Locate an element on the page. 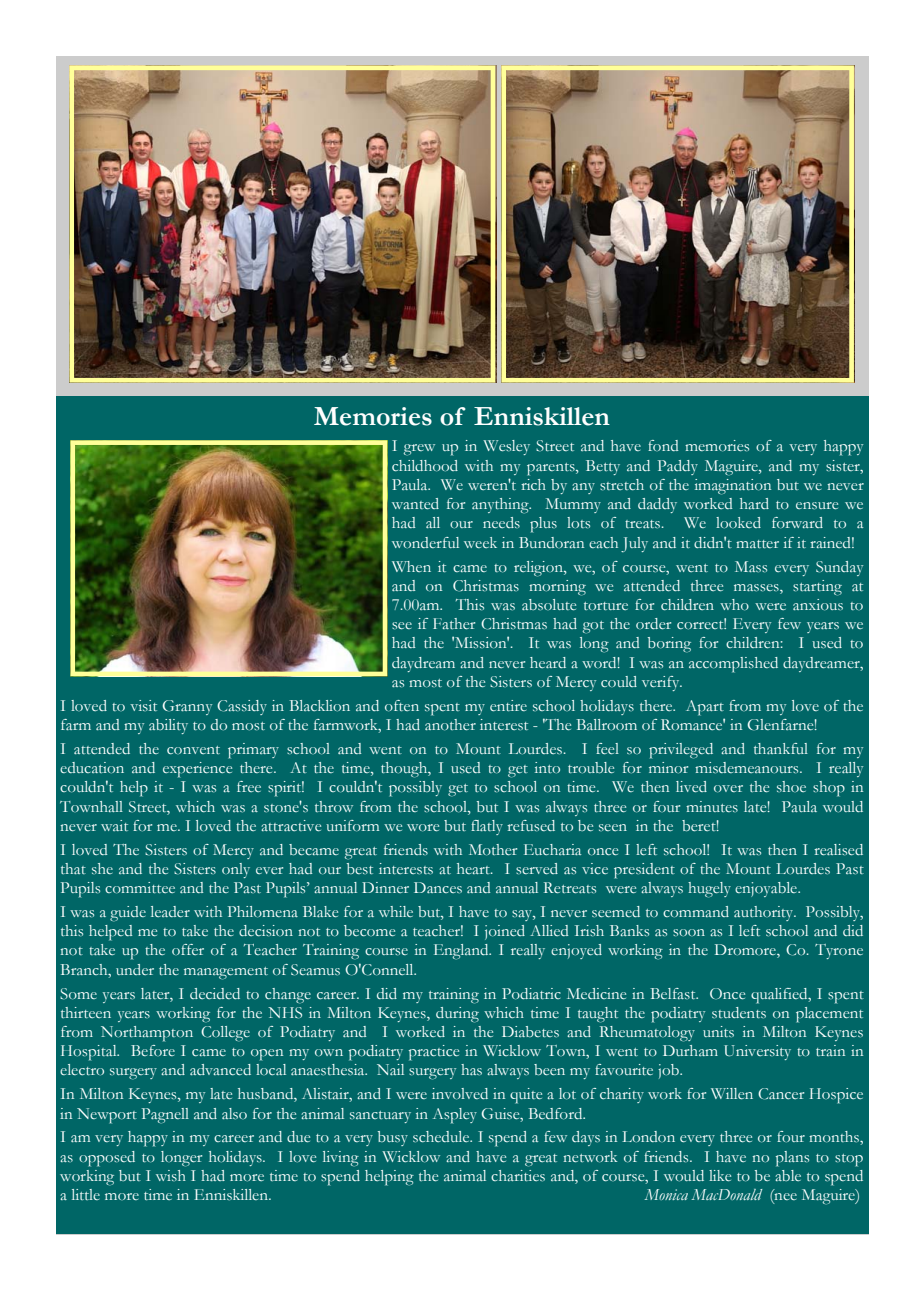 The height and width of the page is (1308, 924). imagination is located at coordinates (733, 487).
